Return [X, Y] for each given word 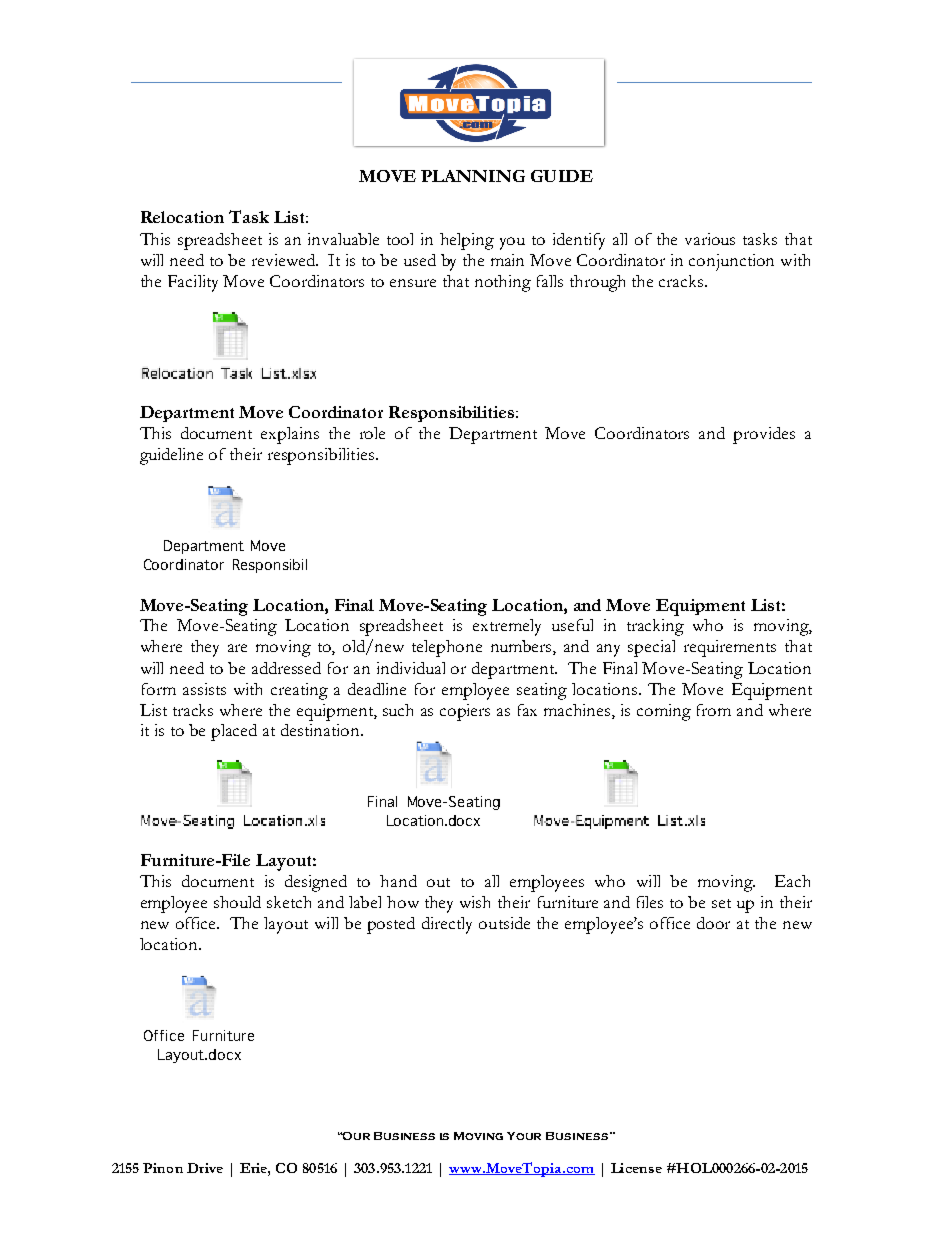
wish [475, 902]
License [636, 1168]
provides [764, 435]
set [721, 903]
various [710, 239]
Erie [254, 1168]
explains [290, 435]
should [237, 902]
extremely [507, 627]
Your [524, 1136]
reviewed [284, 260]
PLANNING [473, 176]
